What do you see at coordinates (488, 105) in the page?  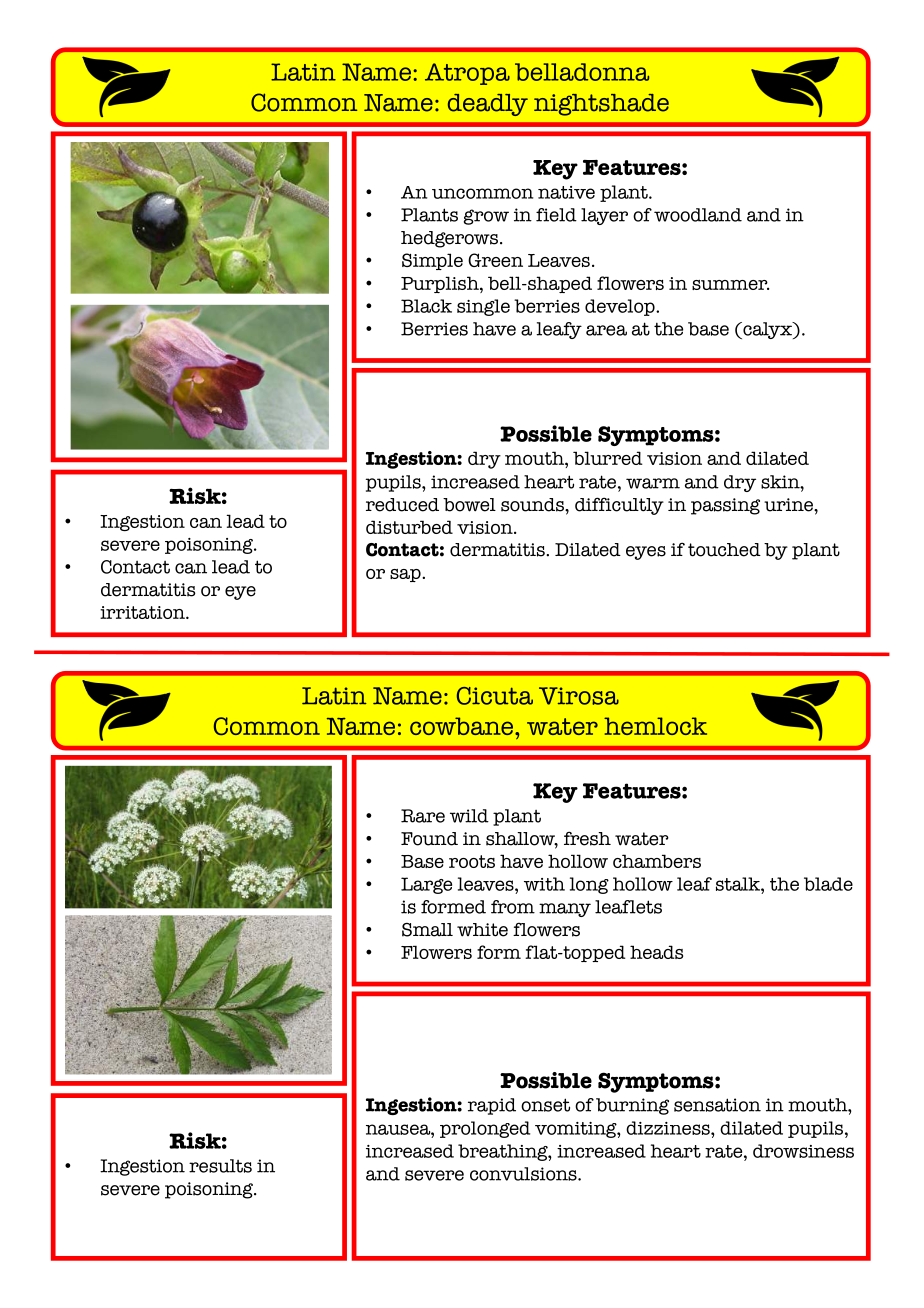 I see `deadly` at bounding box center [488, 105].
